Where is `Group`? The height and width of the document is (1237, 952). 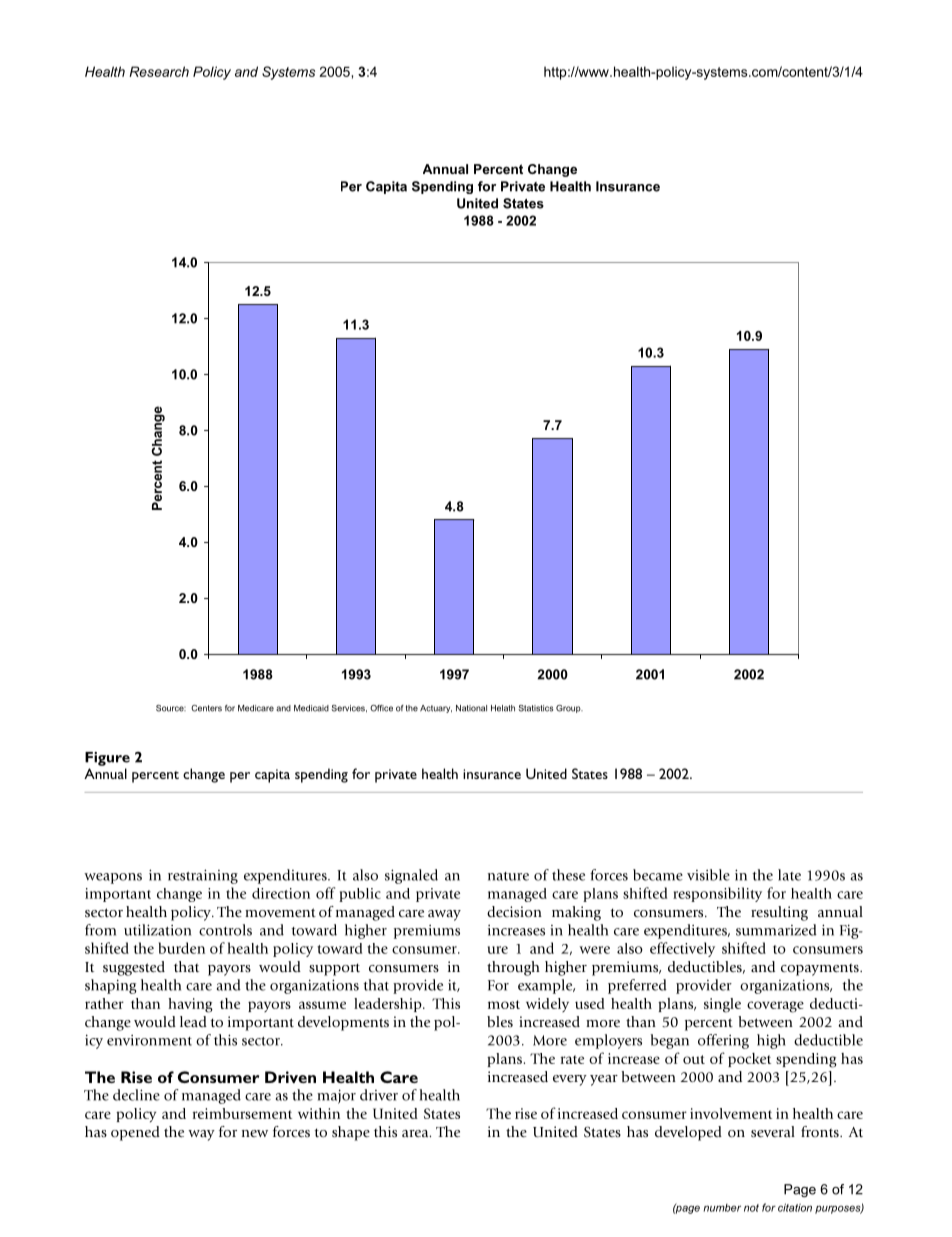 Group is located at coordinates (569, 709).
